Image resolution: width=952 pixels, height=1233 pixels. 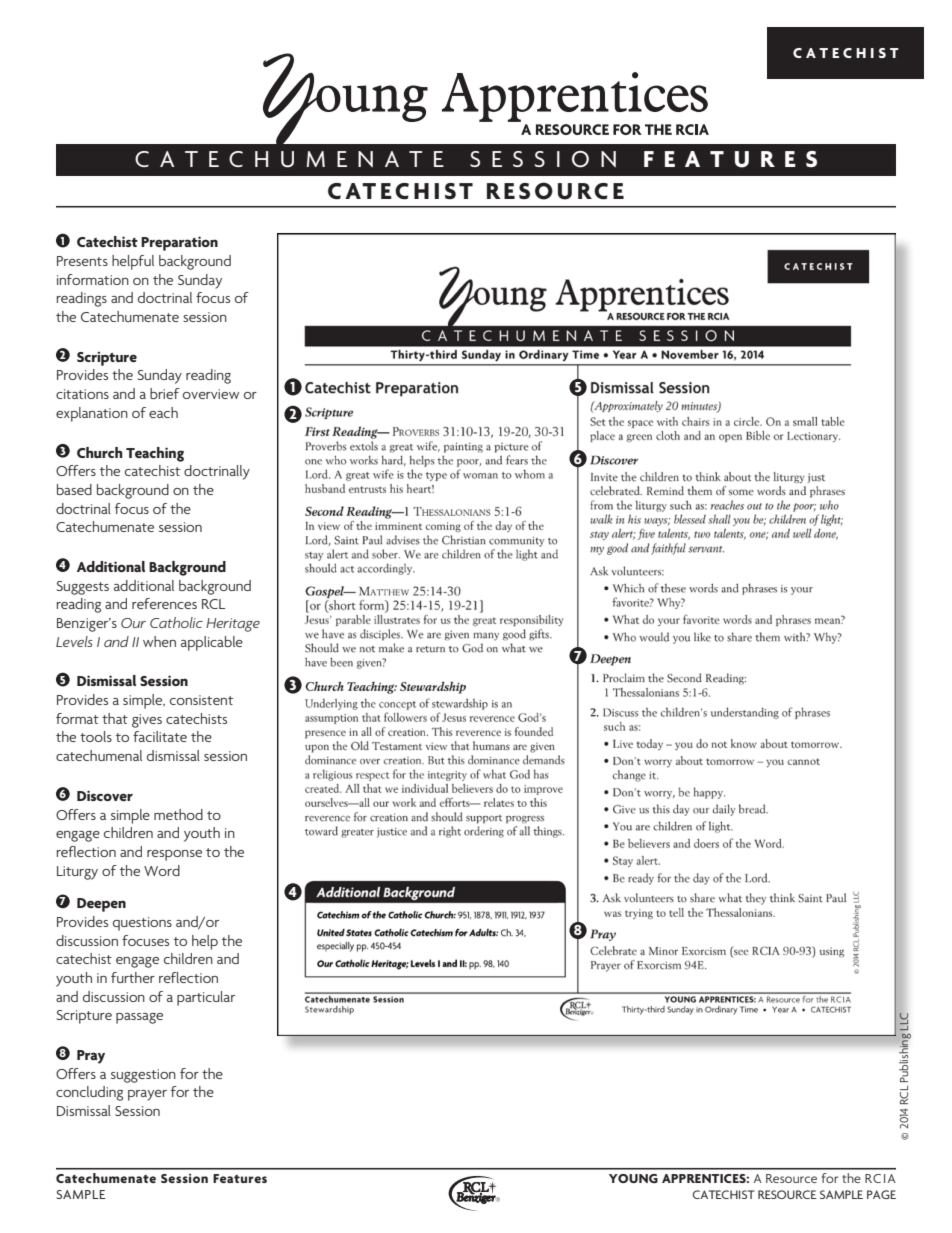 I want to click on brief, so click(x=165, y=393).
